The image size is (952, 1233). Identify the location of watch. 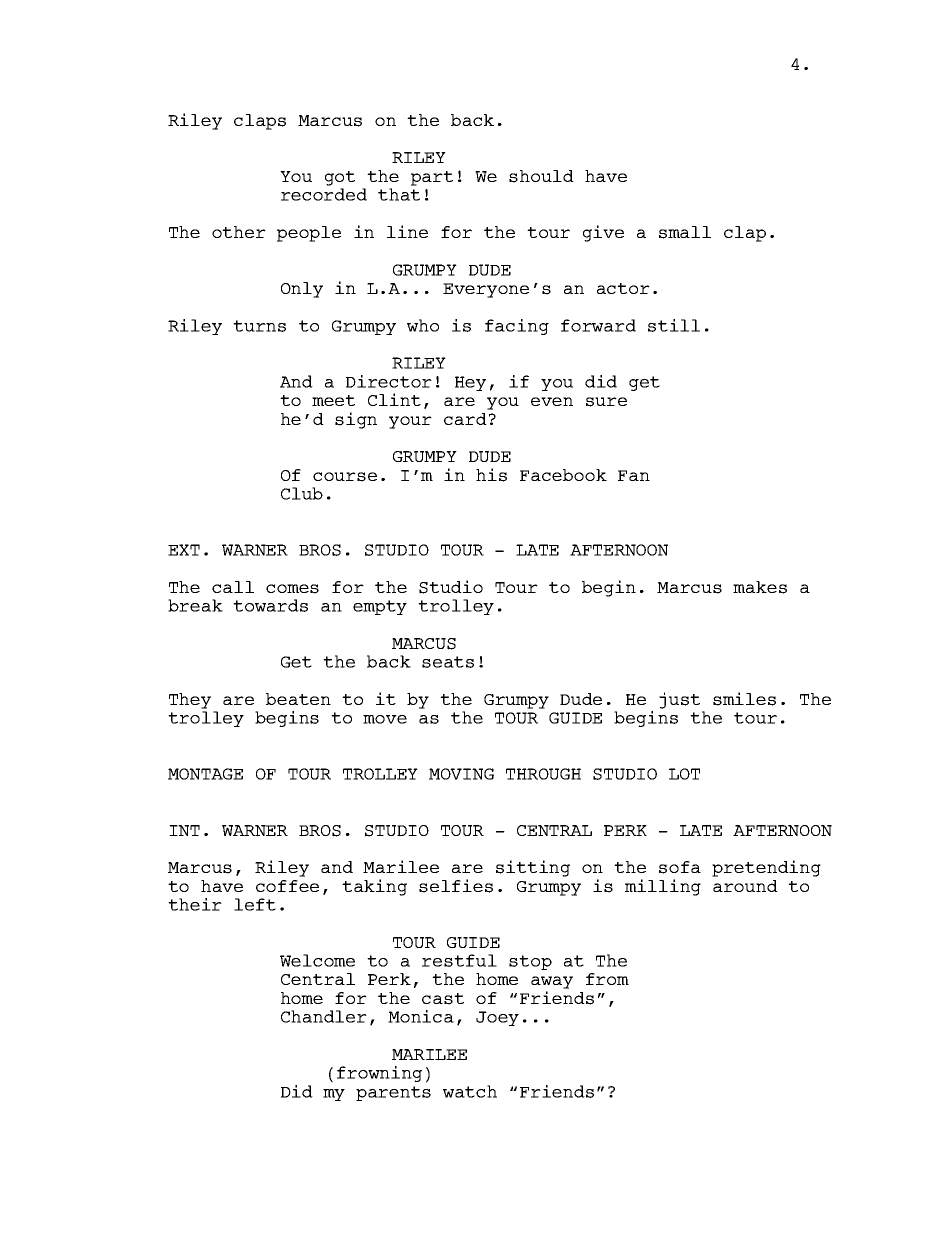
(470, 1091).
